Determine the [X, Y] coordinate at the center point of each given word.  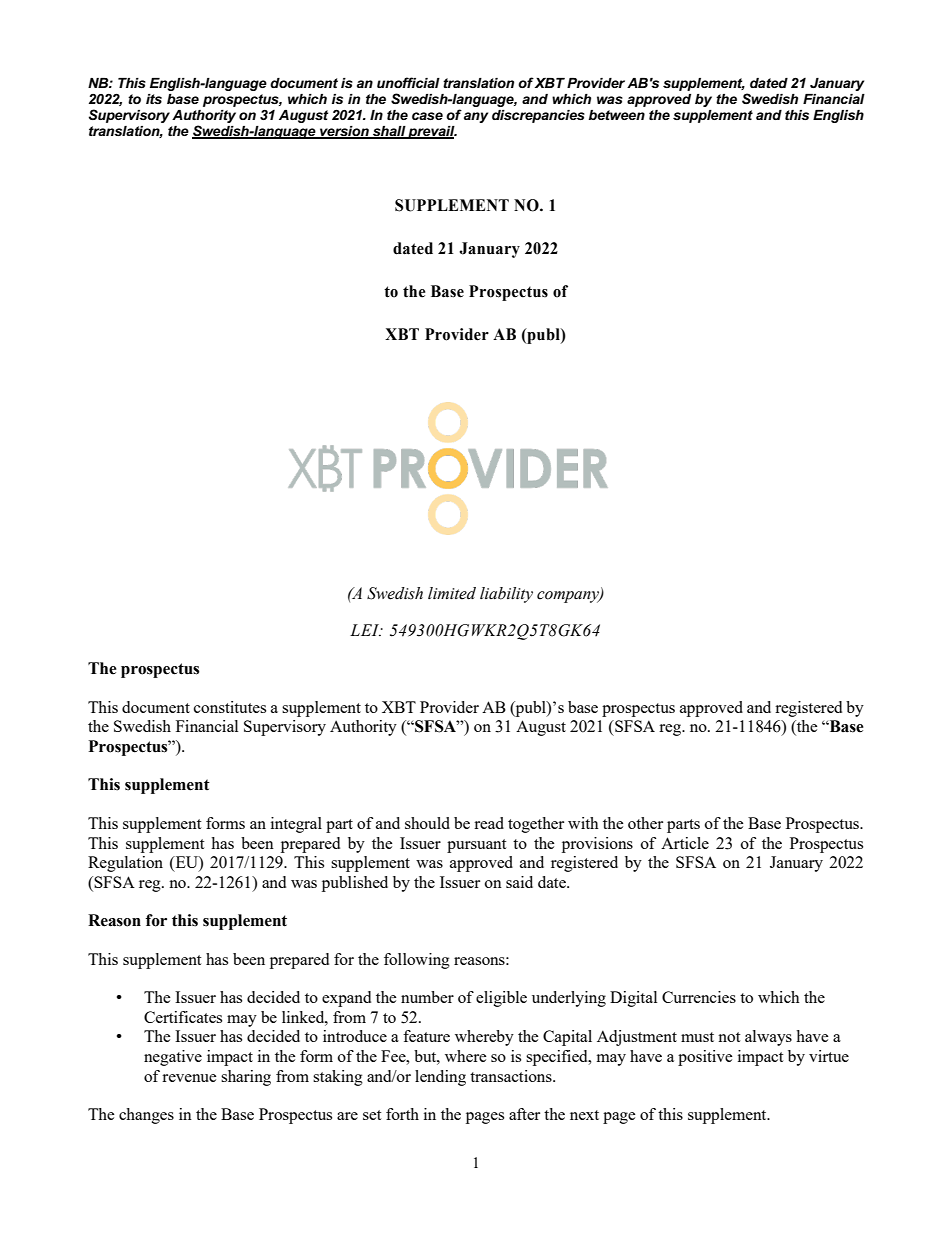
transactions [512, 1076]
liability [506, 595]
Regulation [125, 864]
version [344, 132]
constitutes [230, 707]
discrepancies [538, 116]
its [154, 99]
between [617, 115]
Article [685, 843]
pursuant [476, 846]
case [427, 116]
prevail [432, 132]
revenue [189, 1078]
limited [452, 593]
